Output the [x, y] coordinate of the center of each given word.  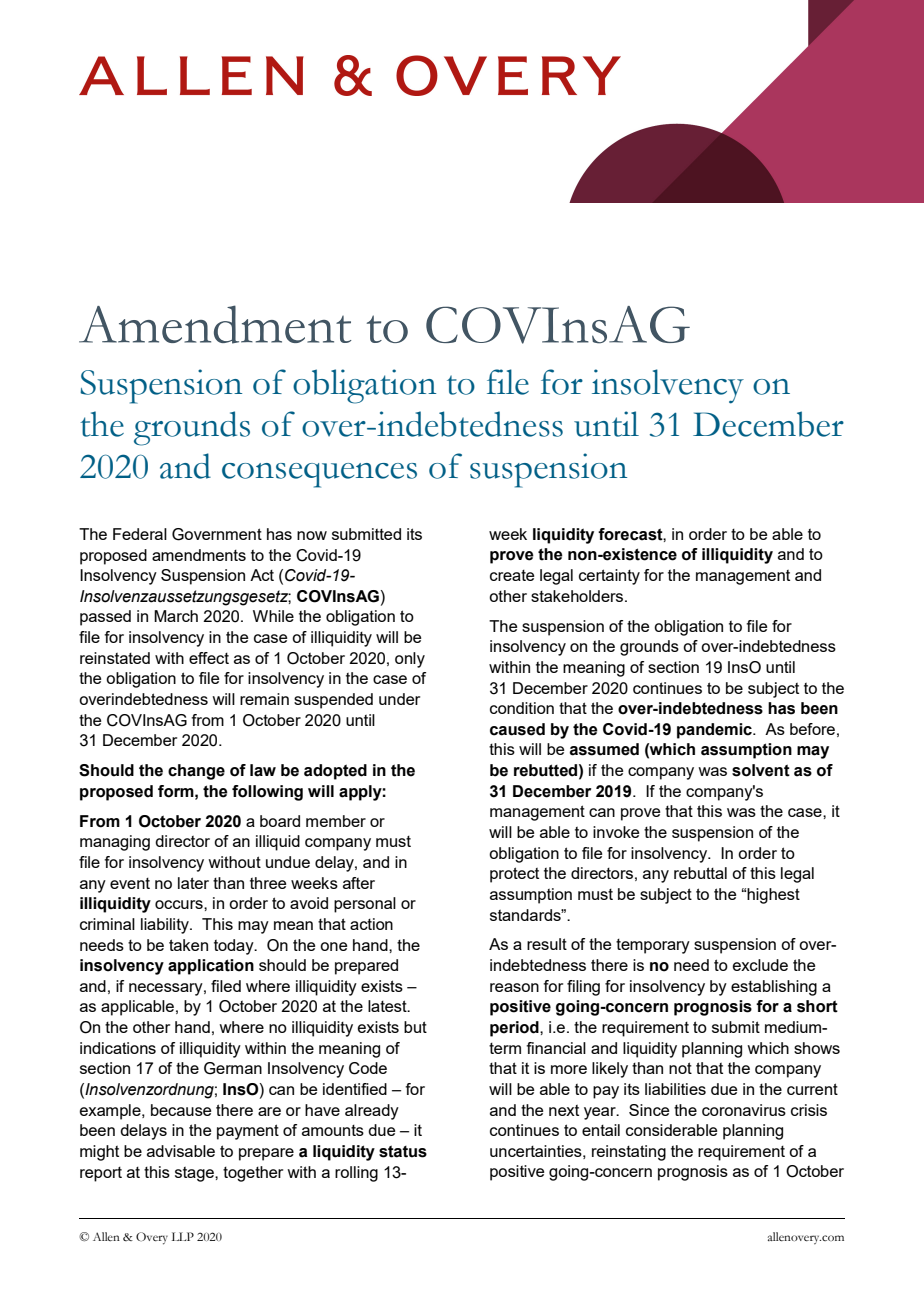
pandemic [715, 731]
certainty [609, 577]
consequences [319, 475]
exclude [760, 965]
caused [517, 729]
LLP [183, 1236]
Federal [140, 534]
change [196, 772]
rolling [356, 1174]
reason [514, 987]
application [211, 967]
